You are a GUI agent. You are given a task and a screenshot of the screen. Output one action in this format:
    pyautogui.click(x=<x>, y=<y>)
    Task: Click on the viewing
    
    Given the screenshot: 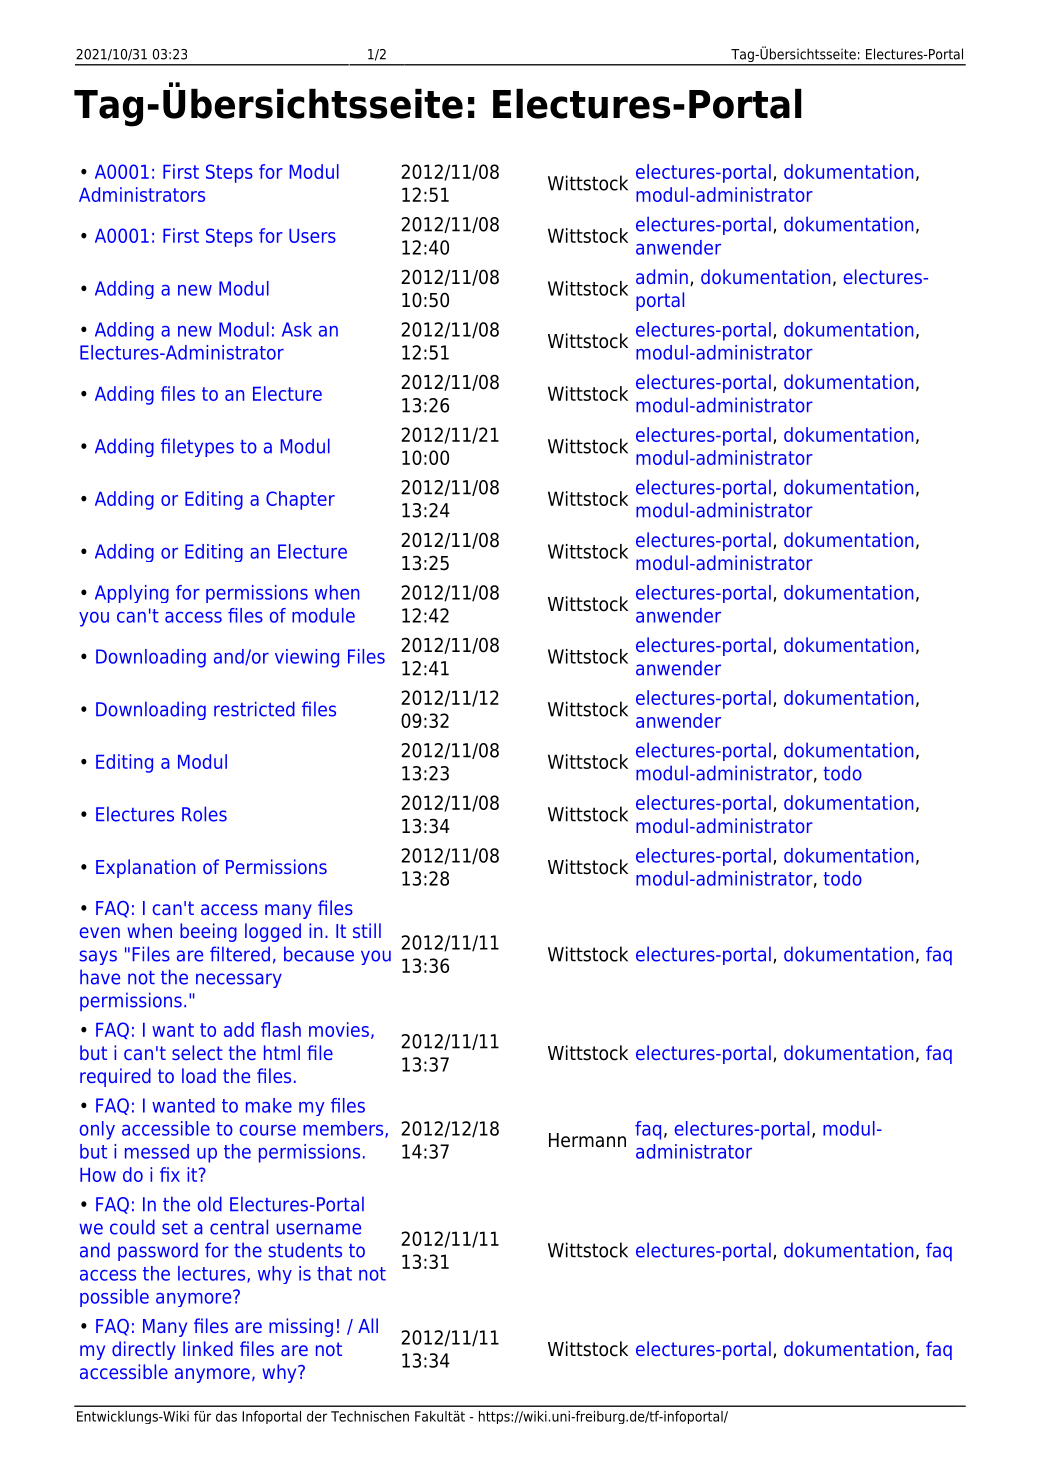 What is the action you would take?
    pyautogui.click(x=307, y=658)
